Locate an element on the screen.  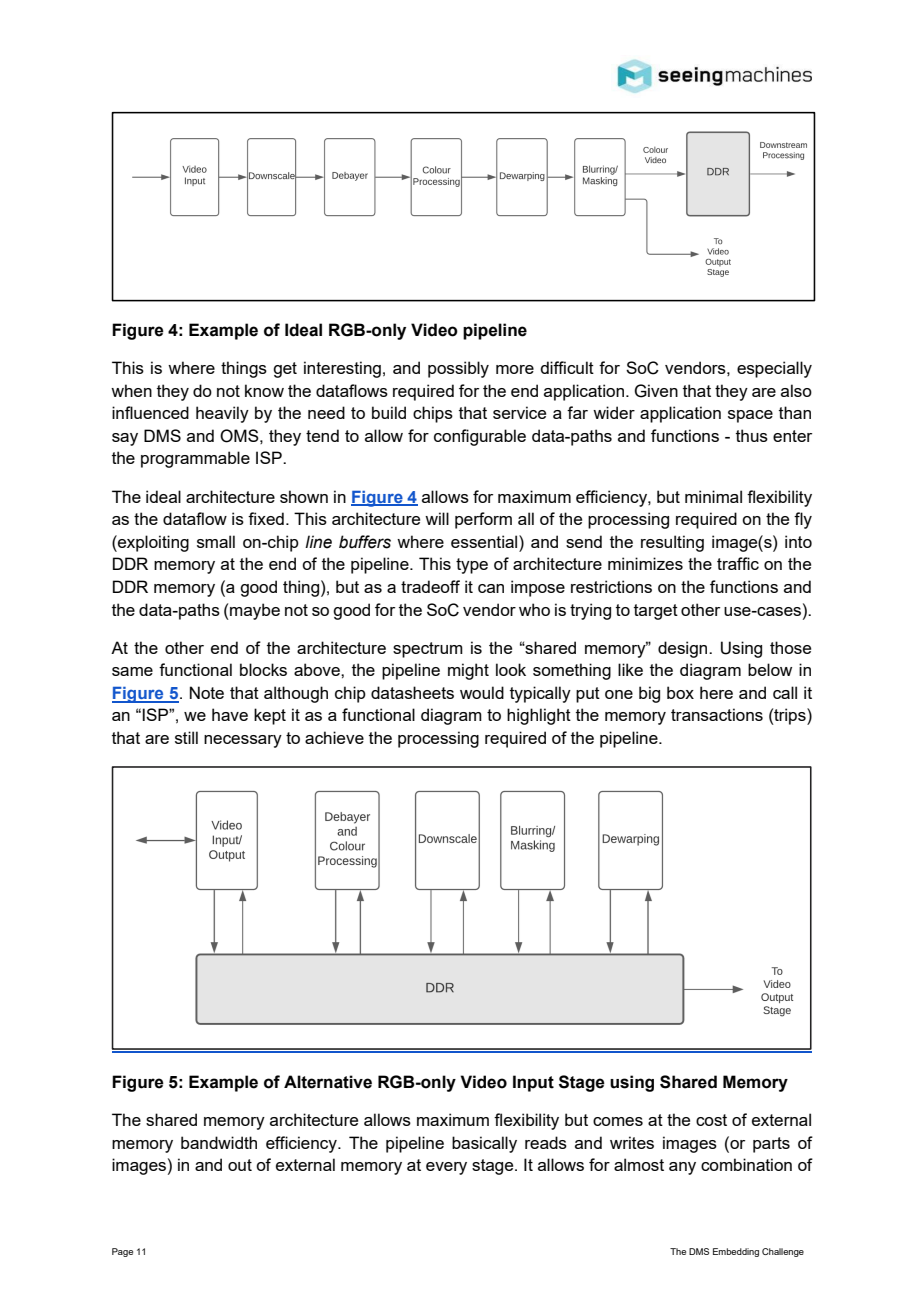
space is located at coordinates (750, 416).
